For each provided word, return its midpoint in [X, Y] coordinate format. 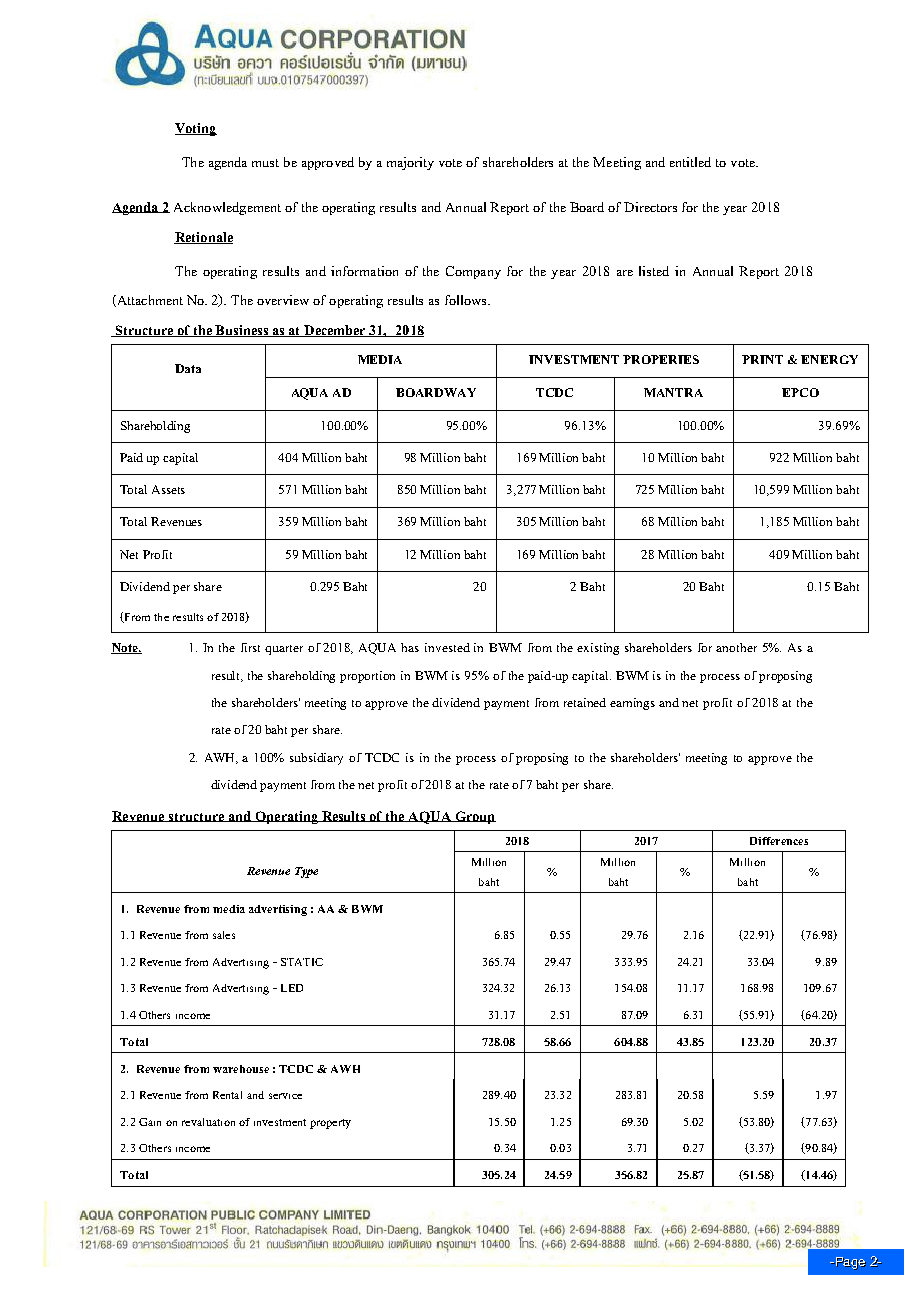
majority [410, 163]
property [330, 1124]
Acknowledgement [227, 208]
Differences [779, 841]
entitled [690, 162]
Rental [227, 1095]
